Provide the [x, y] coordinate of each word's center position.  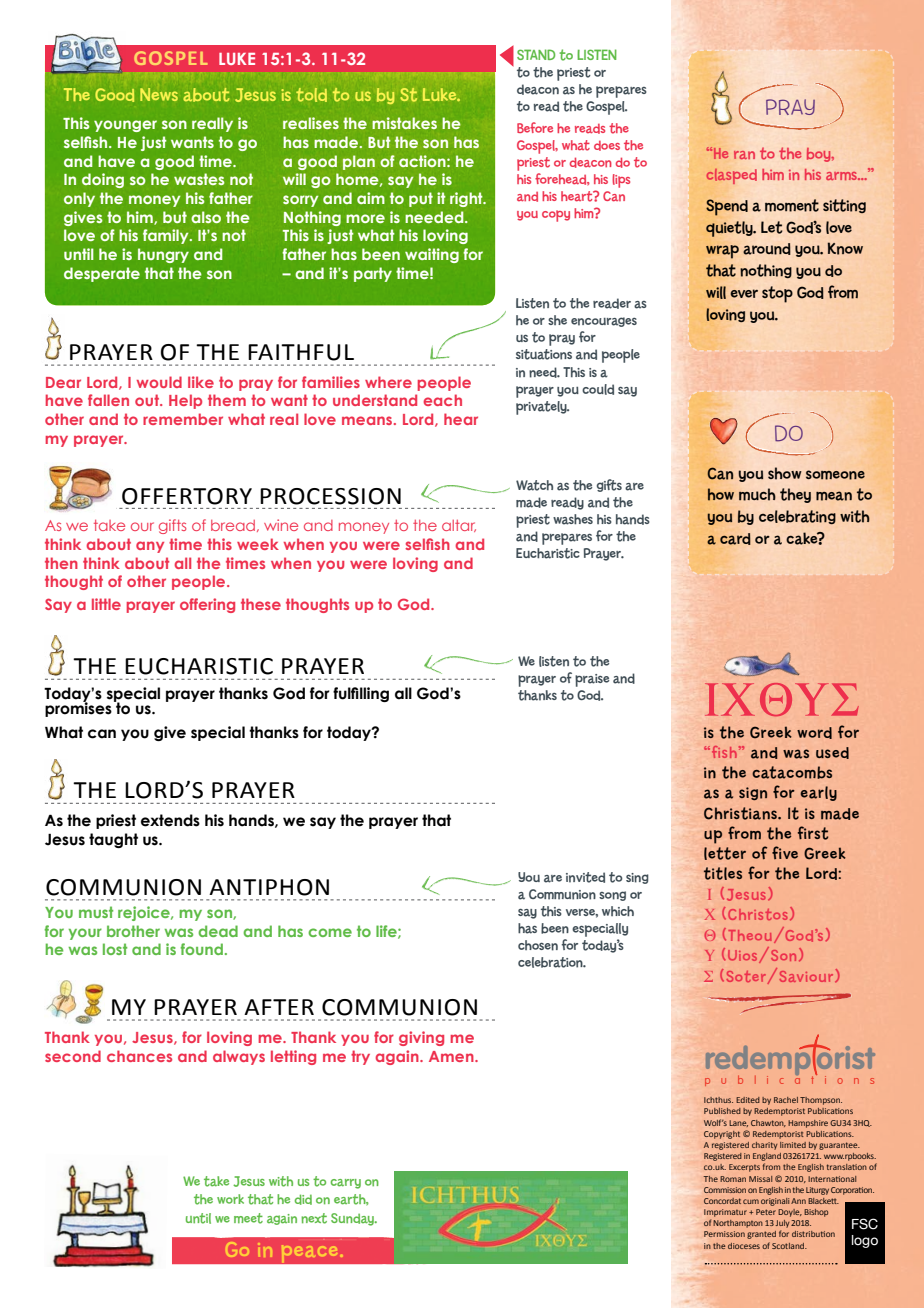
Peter [766, 1212]
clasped [731, 176]
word [814, 733]
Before [535, 127]
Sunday [353, 1219]
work [230, 1199]
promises [78, 708]
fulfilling [361, 694]
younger [125, 126]
